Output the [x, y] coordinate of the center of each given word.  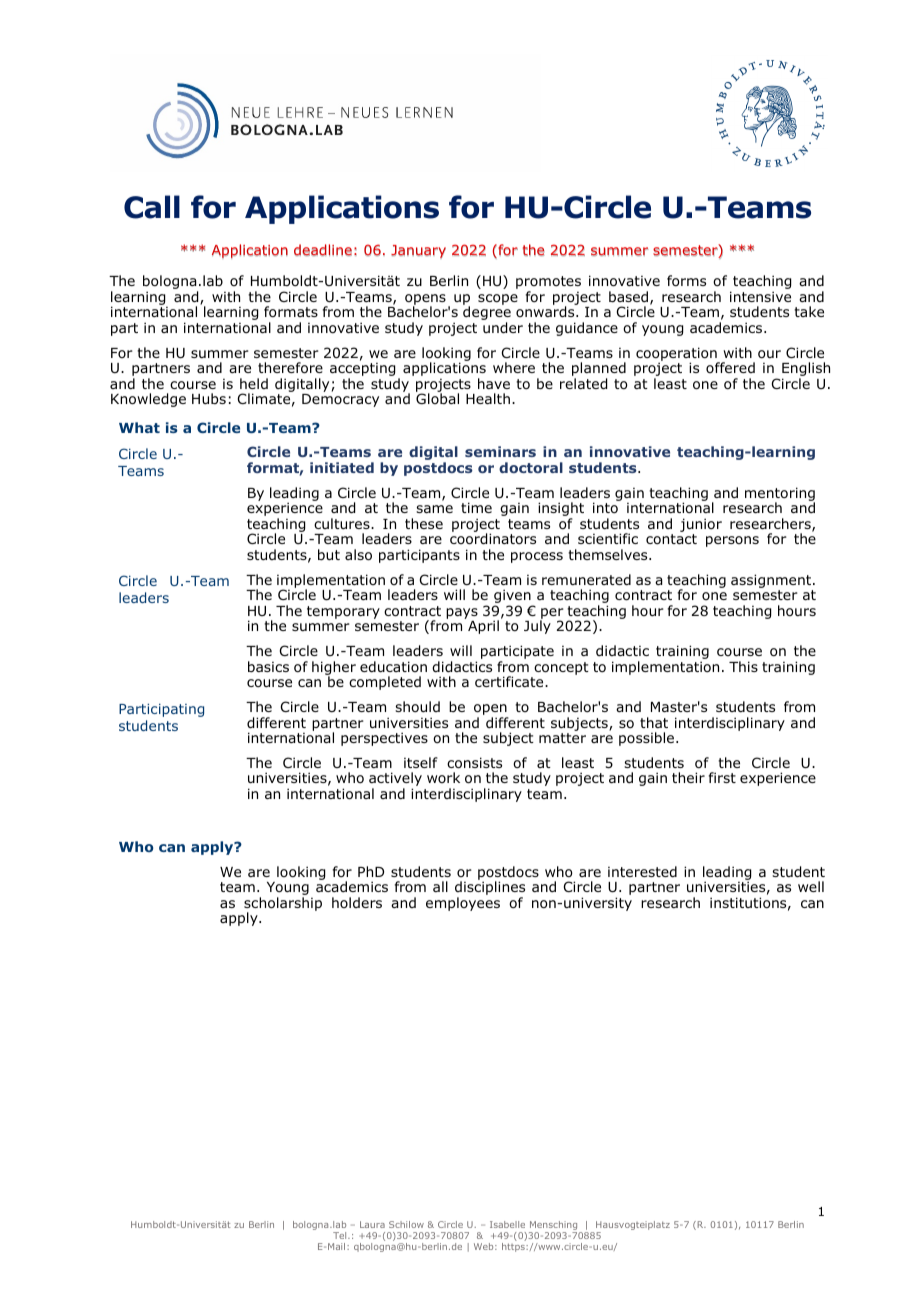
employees [463, 904]
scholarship [283, 905]
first [722, 777]
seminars [500, 451]
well [811, 886]
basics [268, 666]
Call [152, 207]
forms [686, 281]
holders [357, 902]
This [743, 666]
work [443, 777]
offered [730, 367]
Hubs [209, 398]
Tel [341, 1235]
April [483, 627]
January [418, 252]
